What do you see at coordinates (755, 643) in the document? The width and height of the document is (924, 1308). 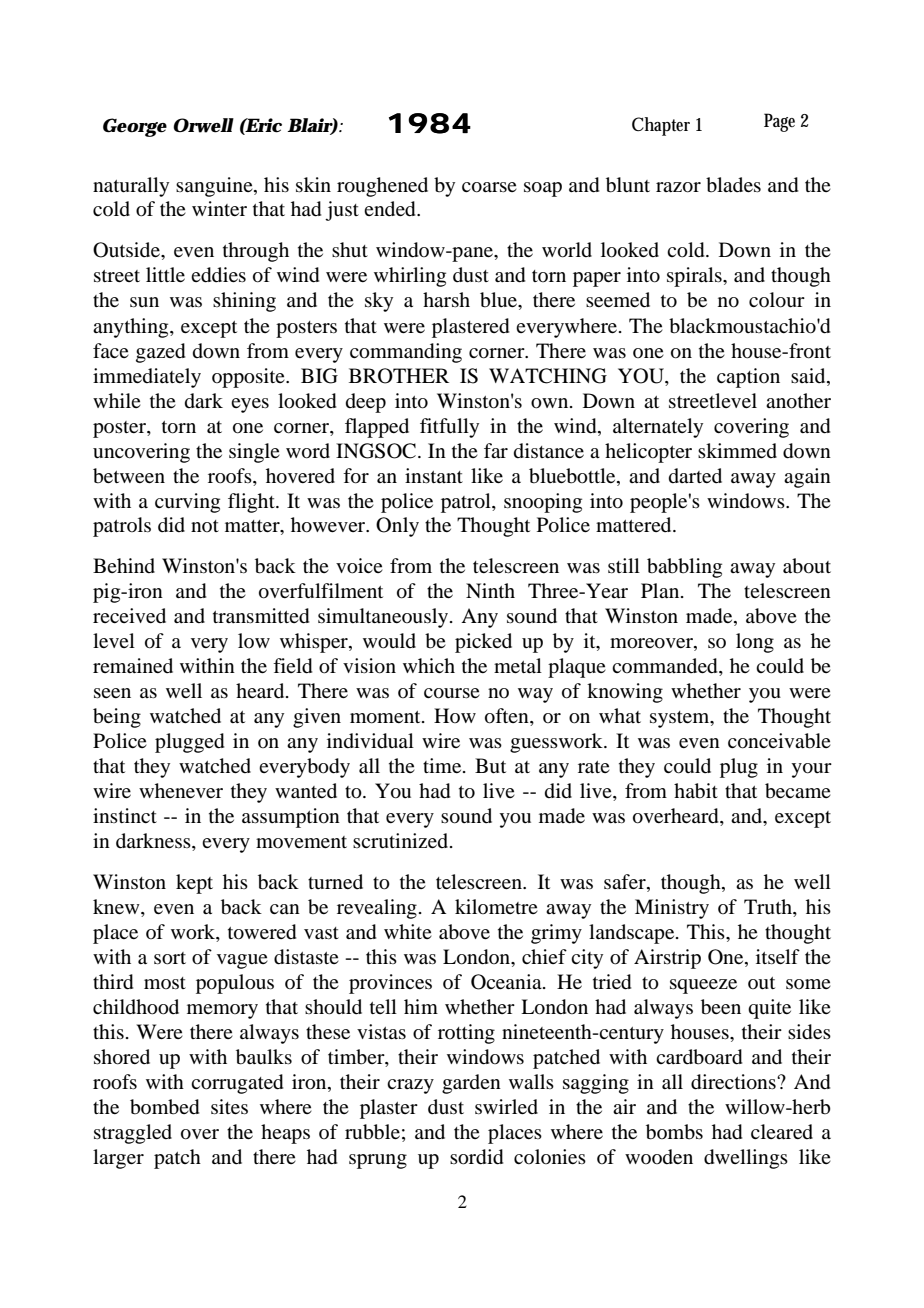 I see `long` at bounding box center [755, 643].
